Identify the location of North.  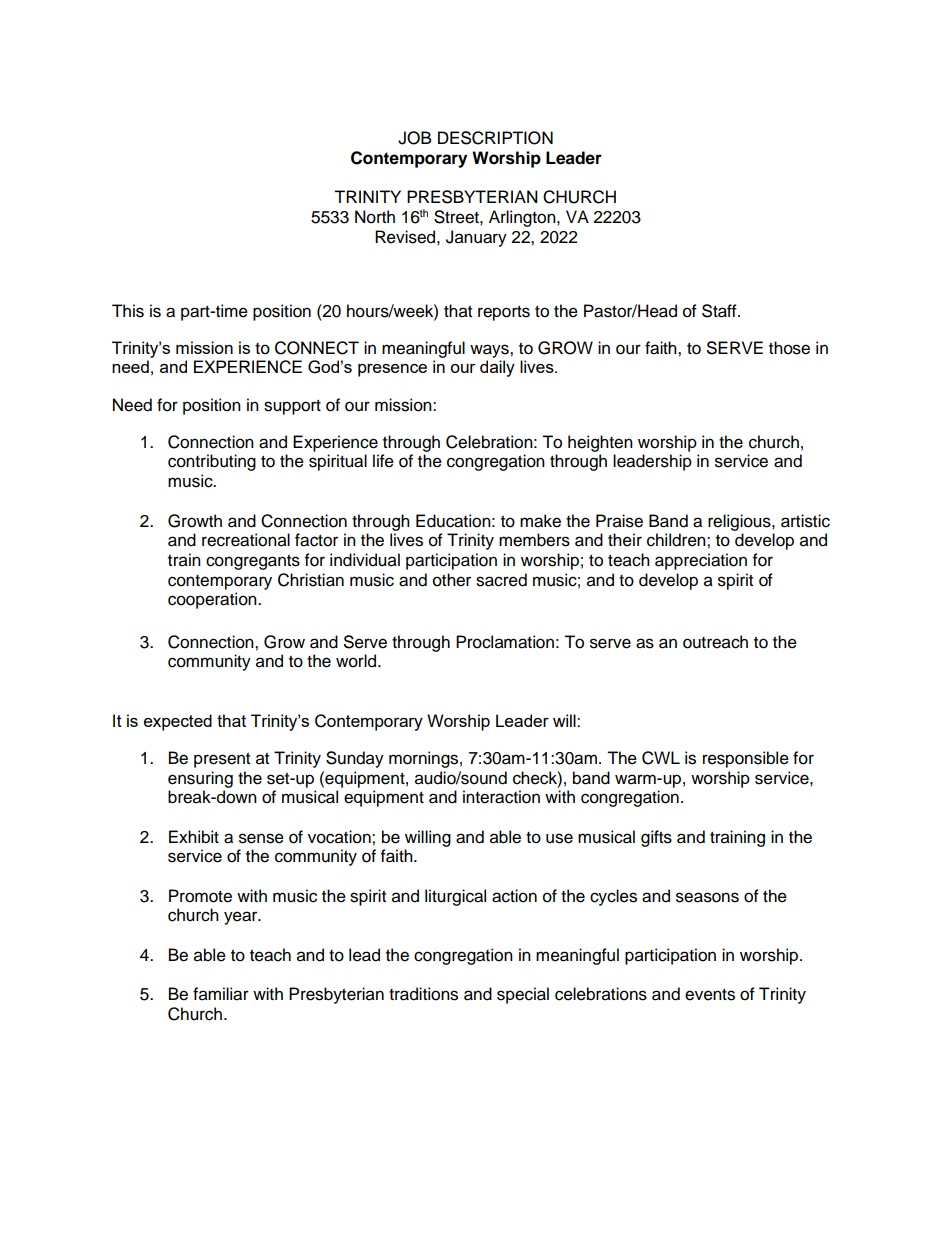
(375, 217).
